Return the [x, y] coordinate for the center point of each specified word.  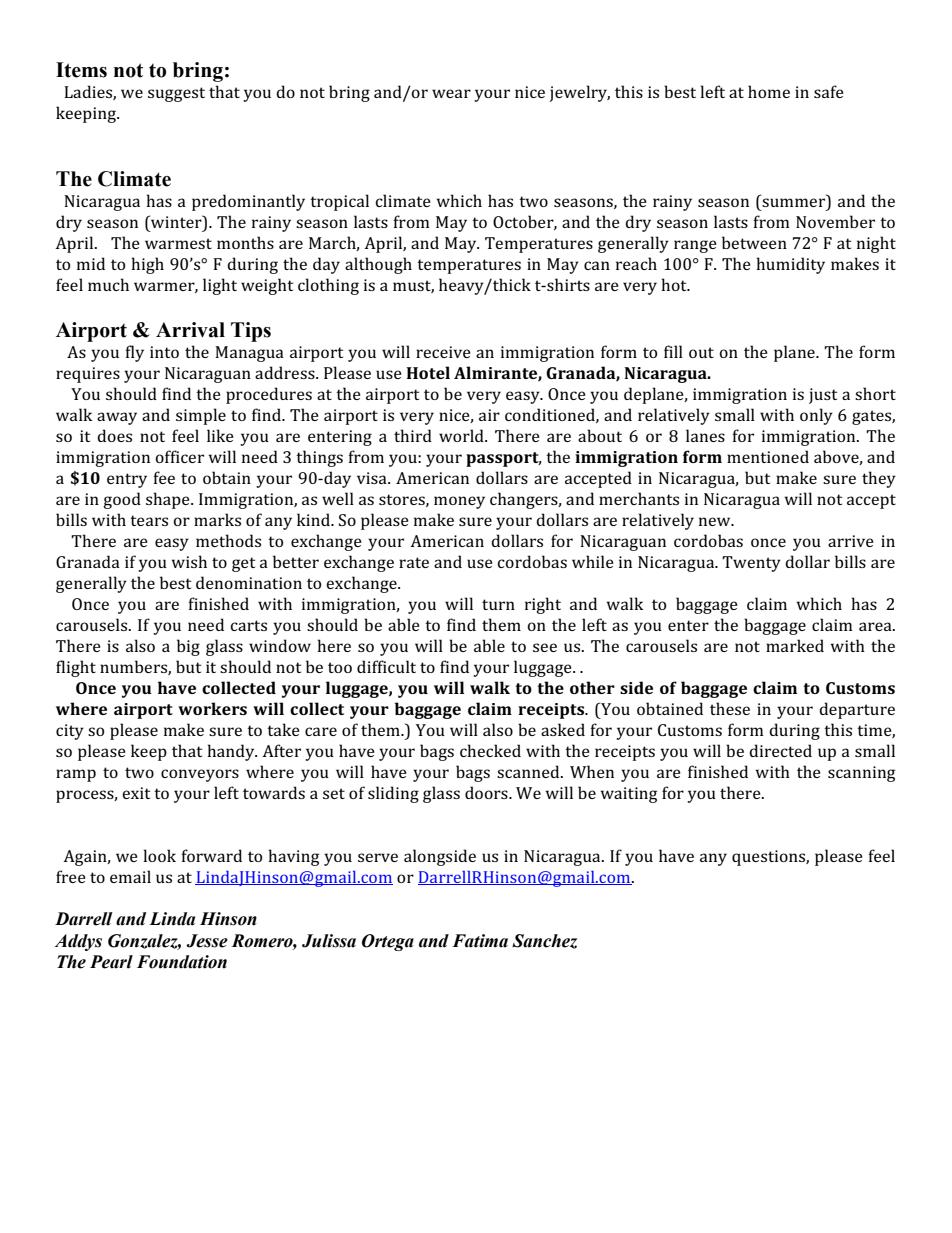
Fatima [480, 941]
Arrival [190, 330]
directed [780, 750]
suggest [176, 94]
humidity [790, 265]
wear [451, 93]
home [769, 91]
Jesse [207, 941]
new [716, 521]
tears [149, 520]
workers [212, 708]
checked [490, 750]
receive [443, 352]
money [459, 502]
